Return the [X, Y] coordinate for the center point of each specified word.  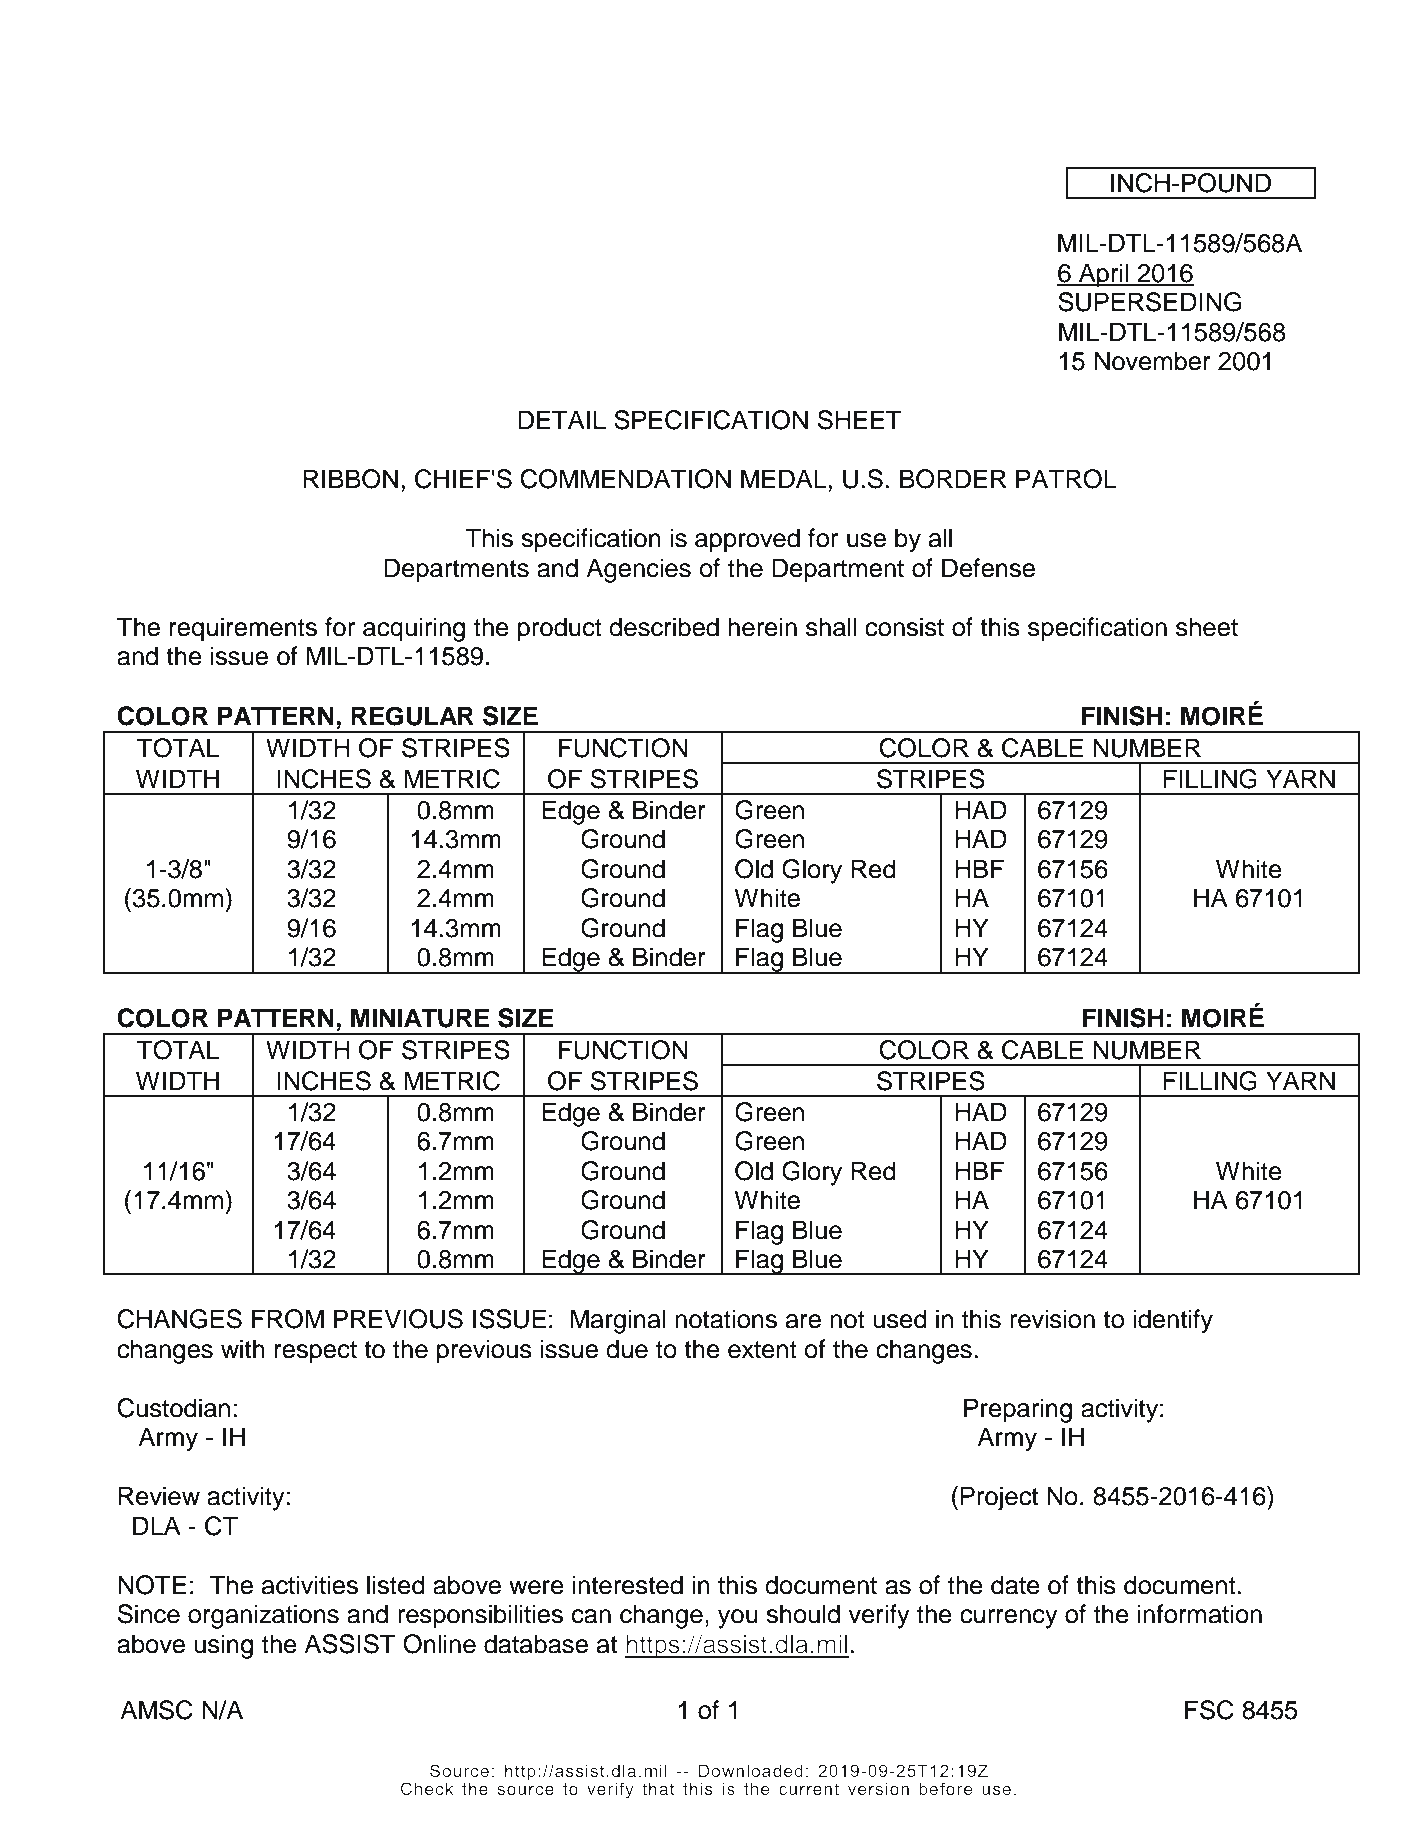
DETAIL [562, 419]
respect [316, 1352]
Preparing [1018, 1410]
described [664, 627]
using [223, 1646]
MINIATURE [420, 1018]
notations [726, 1319]
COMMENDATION [625, 479]
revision [1052, 1319]
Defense [988, 568]
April [1104, 275]
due [627, 1349]
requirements [243, 629]
